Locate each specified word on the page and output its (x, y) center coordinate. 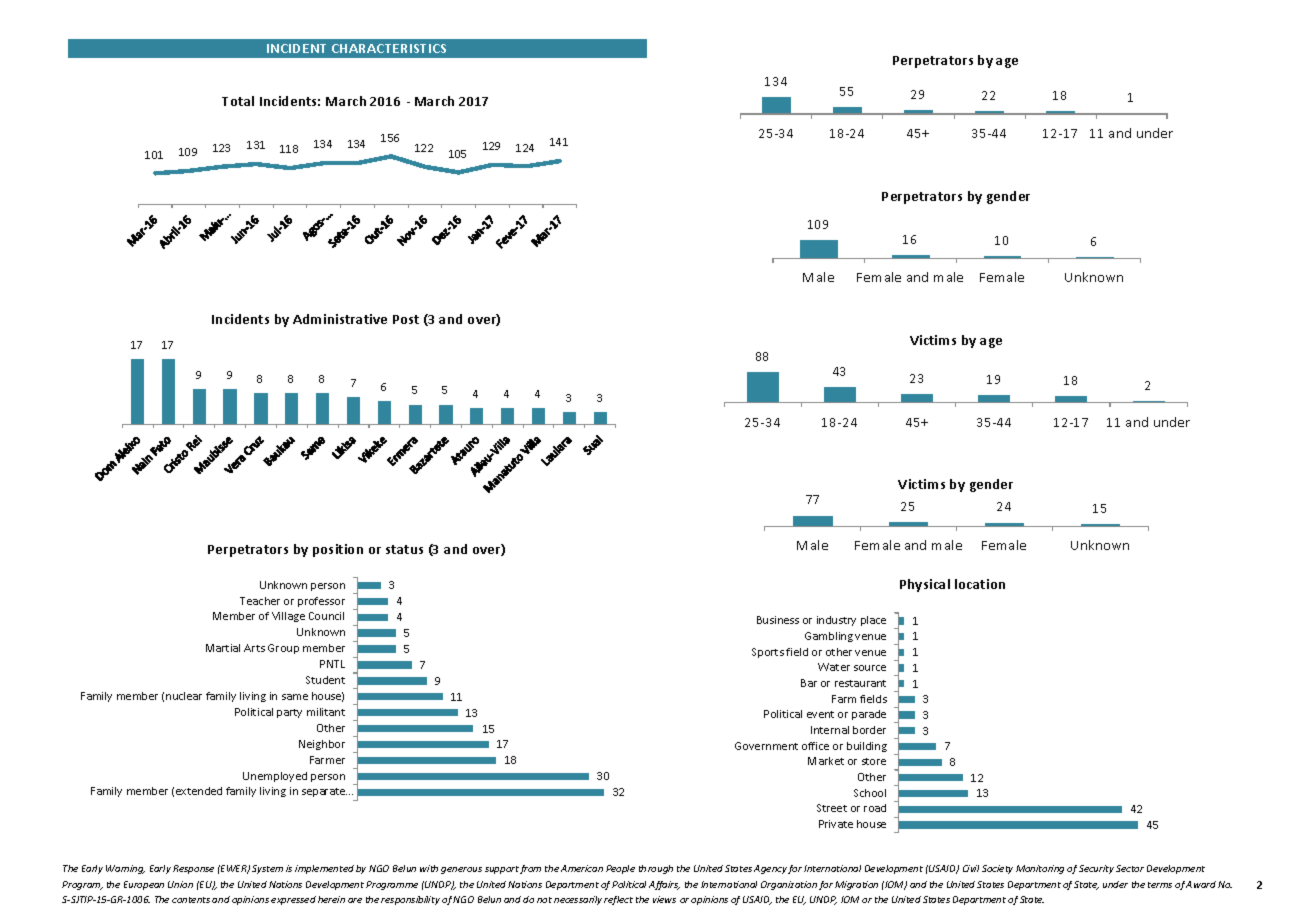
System (267, 869)
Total (238, 101)
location (980, 584)
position (338, 550)
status (404, 549)
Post (406, 319)
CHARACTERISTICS (389, 48)
